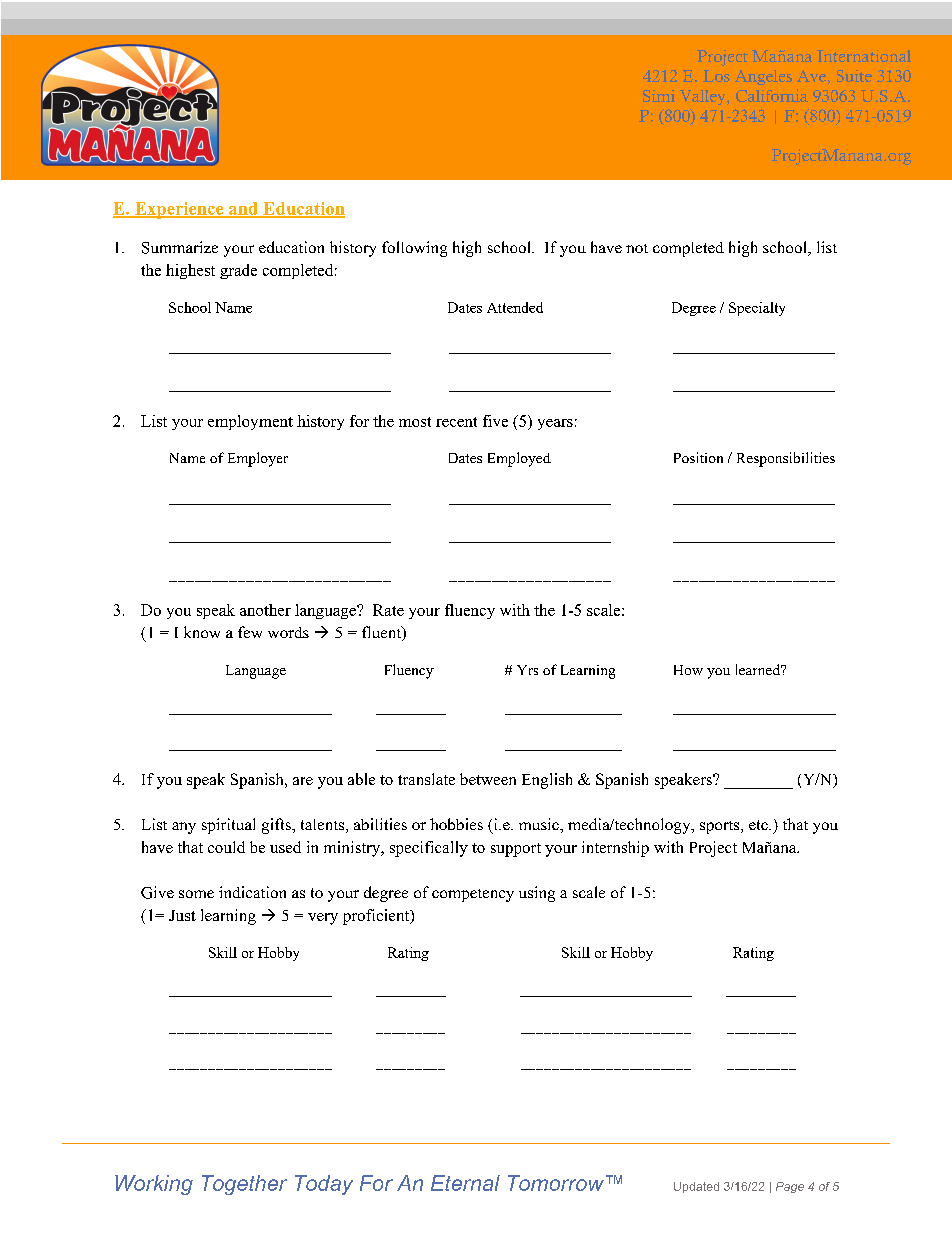 The width and height of the screenshot is (952, 1233). What do you see at coordinates (757, 309) in the screenshot?
I see `Specialty` at bounding box center [757, 309].
